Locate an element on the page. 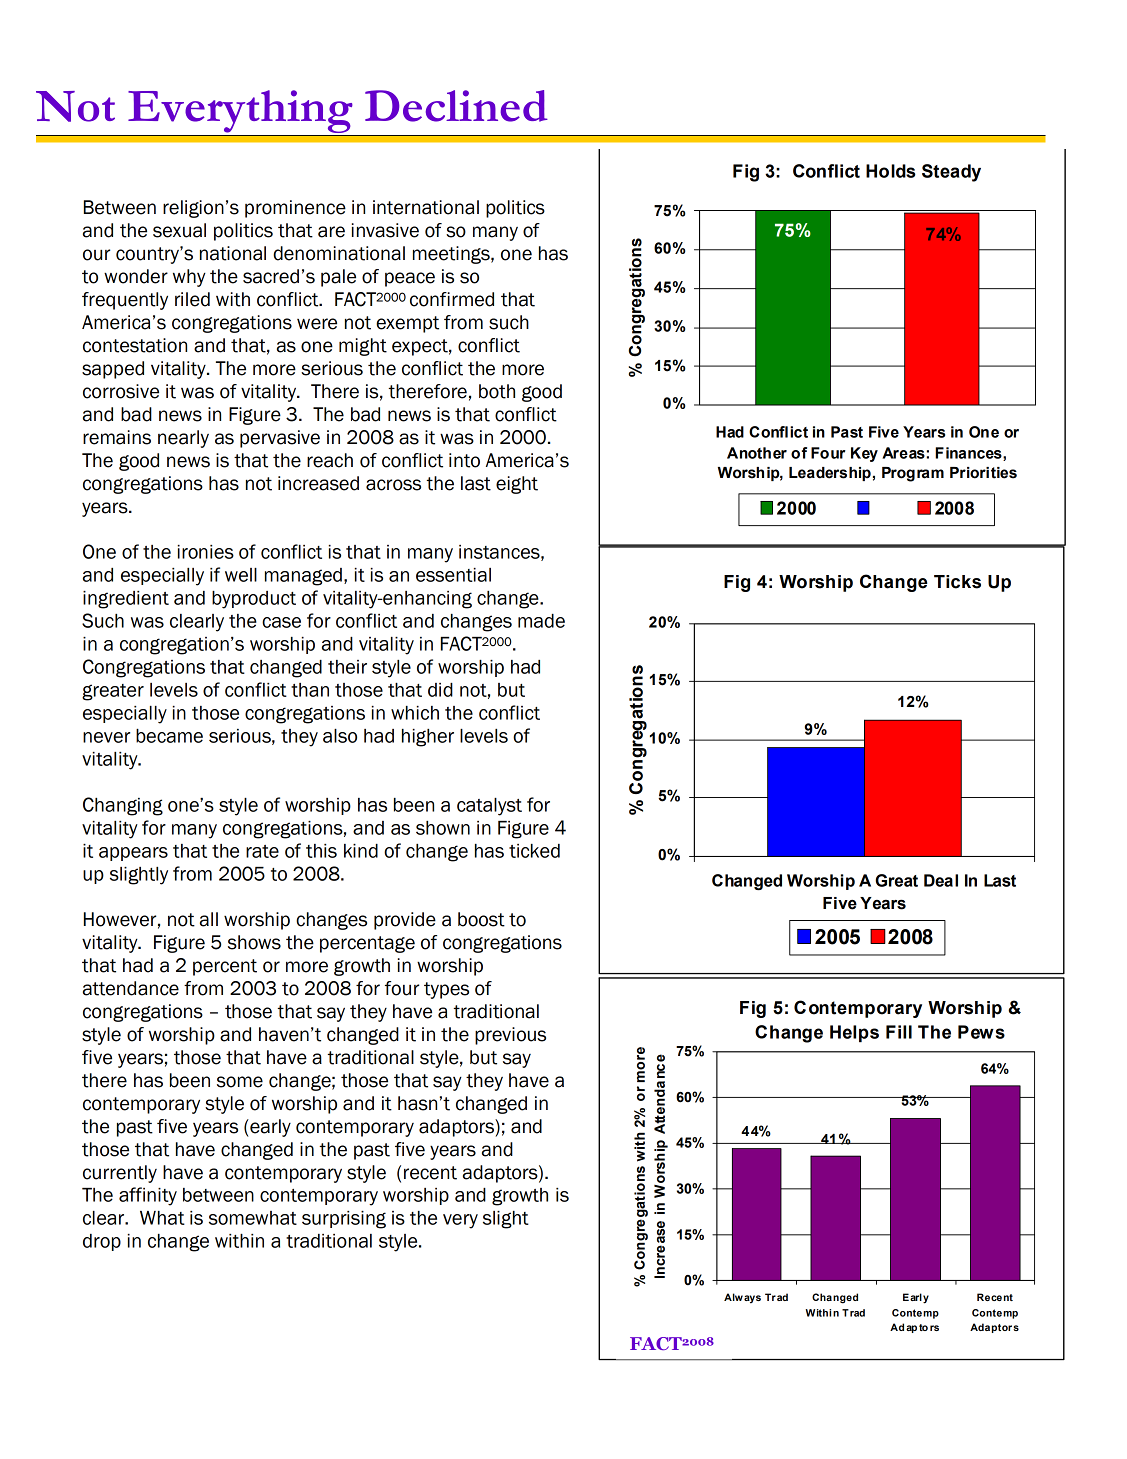 Image resolution: width=1127 pixels, height=1459 pixels. Program is located at coordinates (913, 474).
